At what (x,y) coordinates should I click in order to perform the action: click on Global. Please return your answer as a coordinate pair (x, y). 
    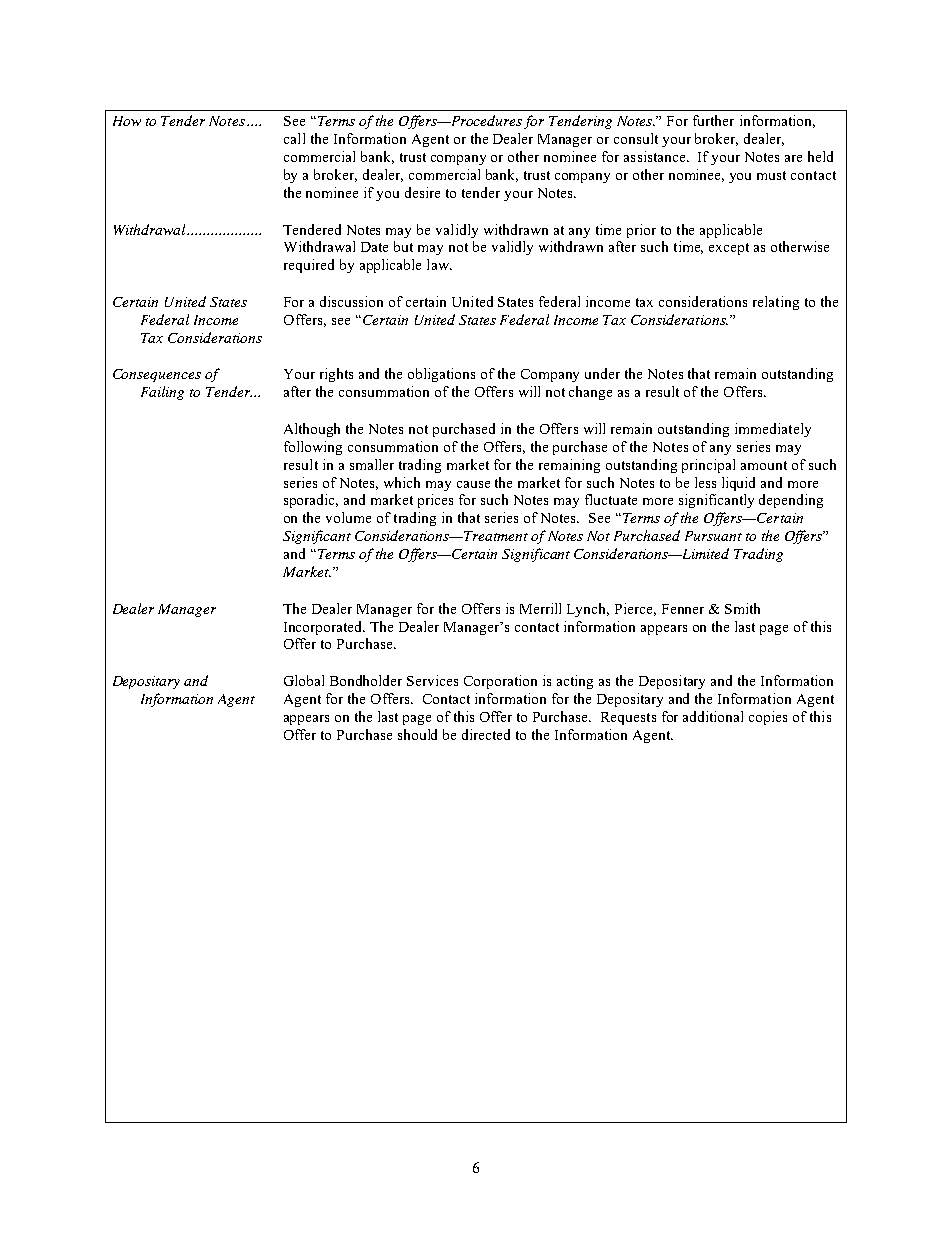
    Looking at the image, I should click on (304, 680).
